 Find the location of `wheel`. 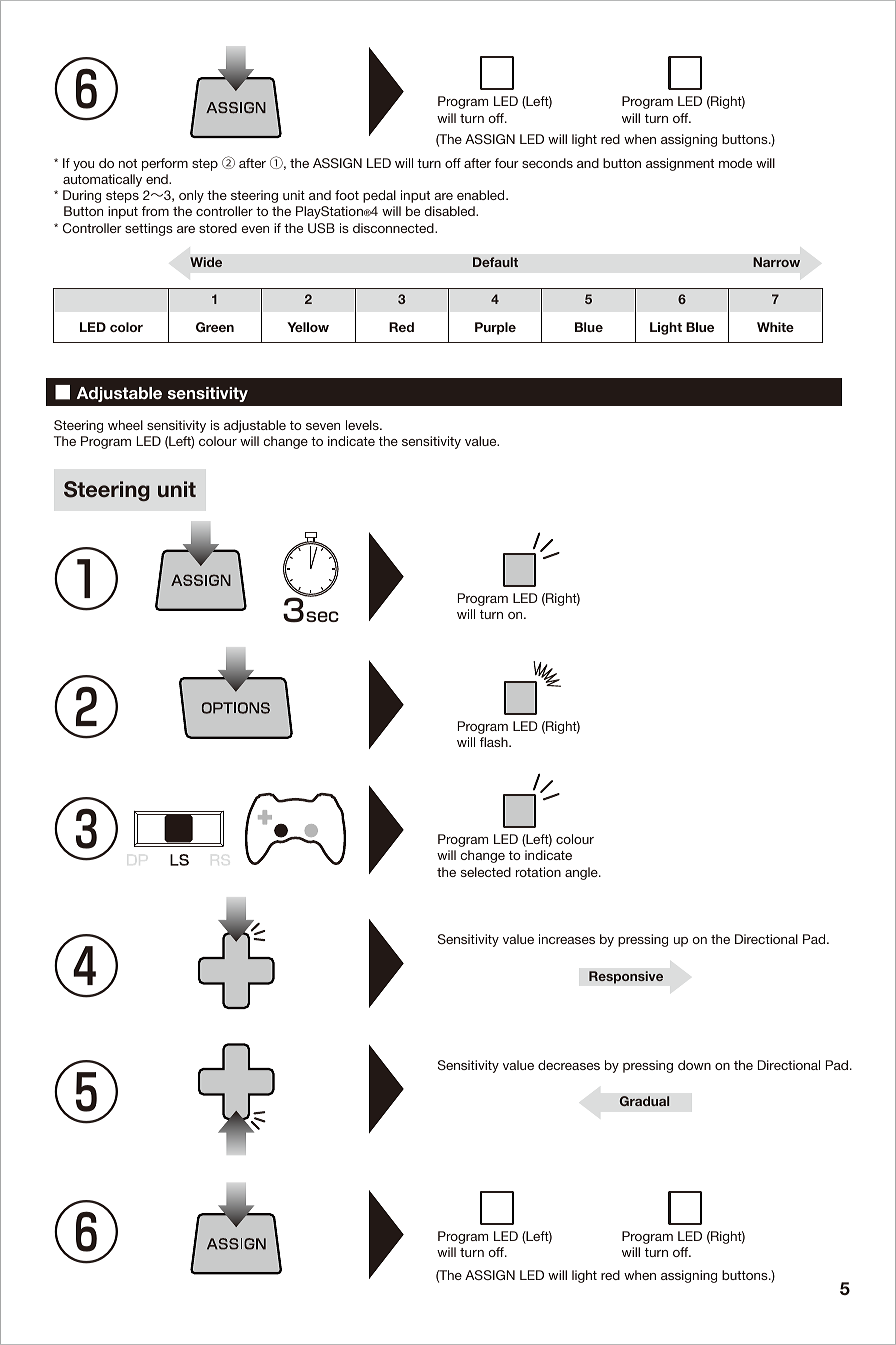

wheel is located at coordinates (125, 425).
